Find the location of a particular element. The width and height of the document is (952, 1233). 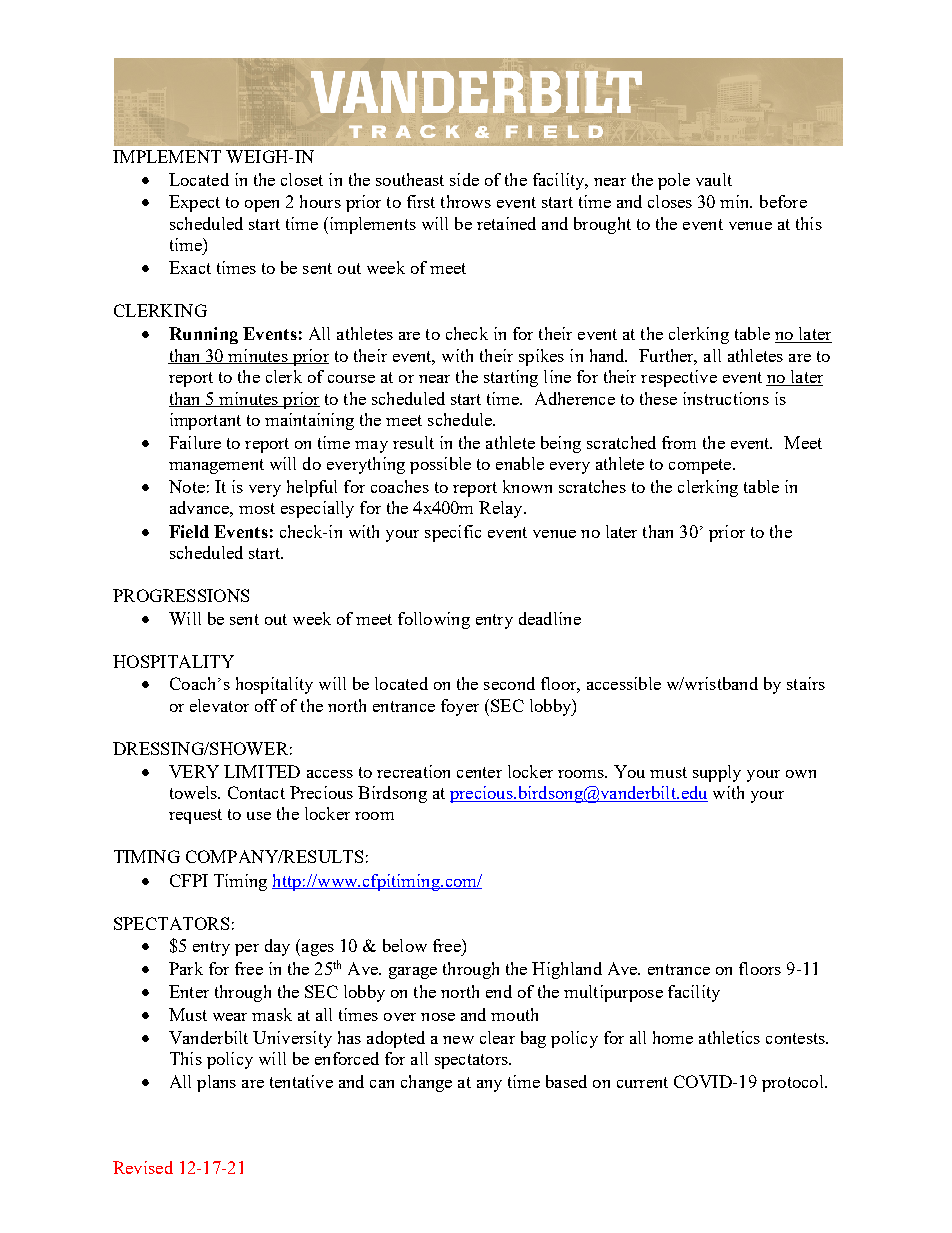

protocol is located at coordinates (794, 1083).
